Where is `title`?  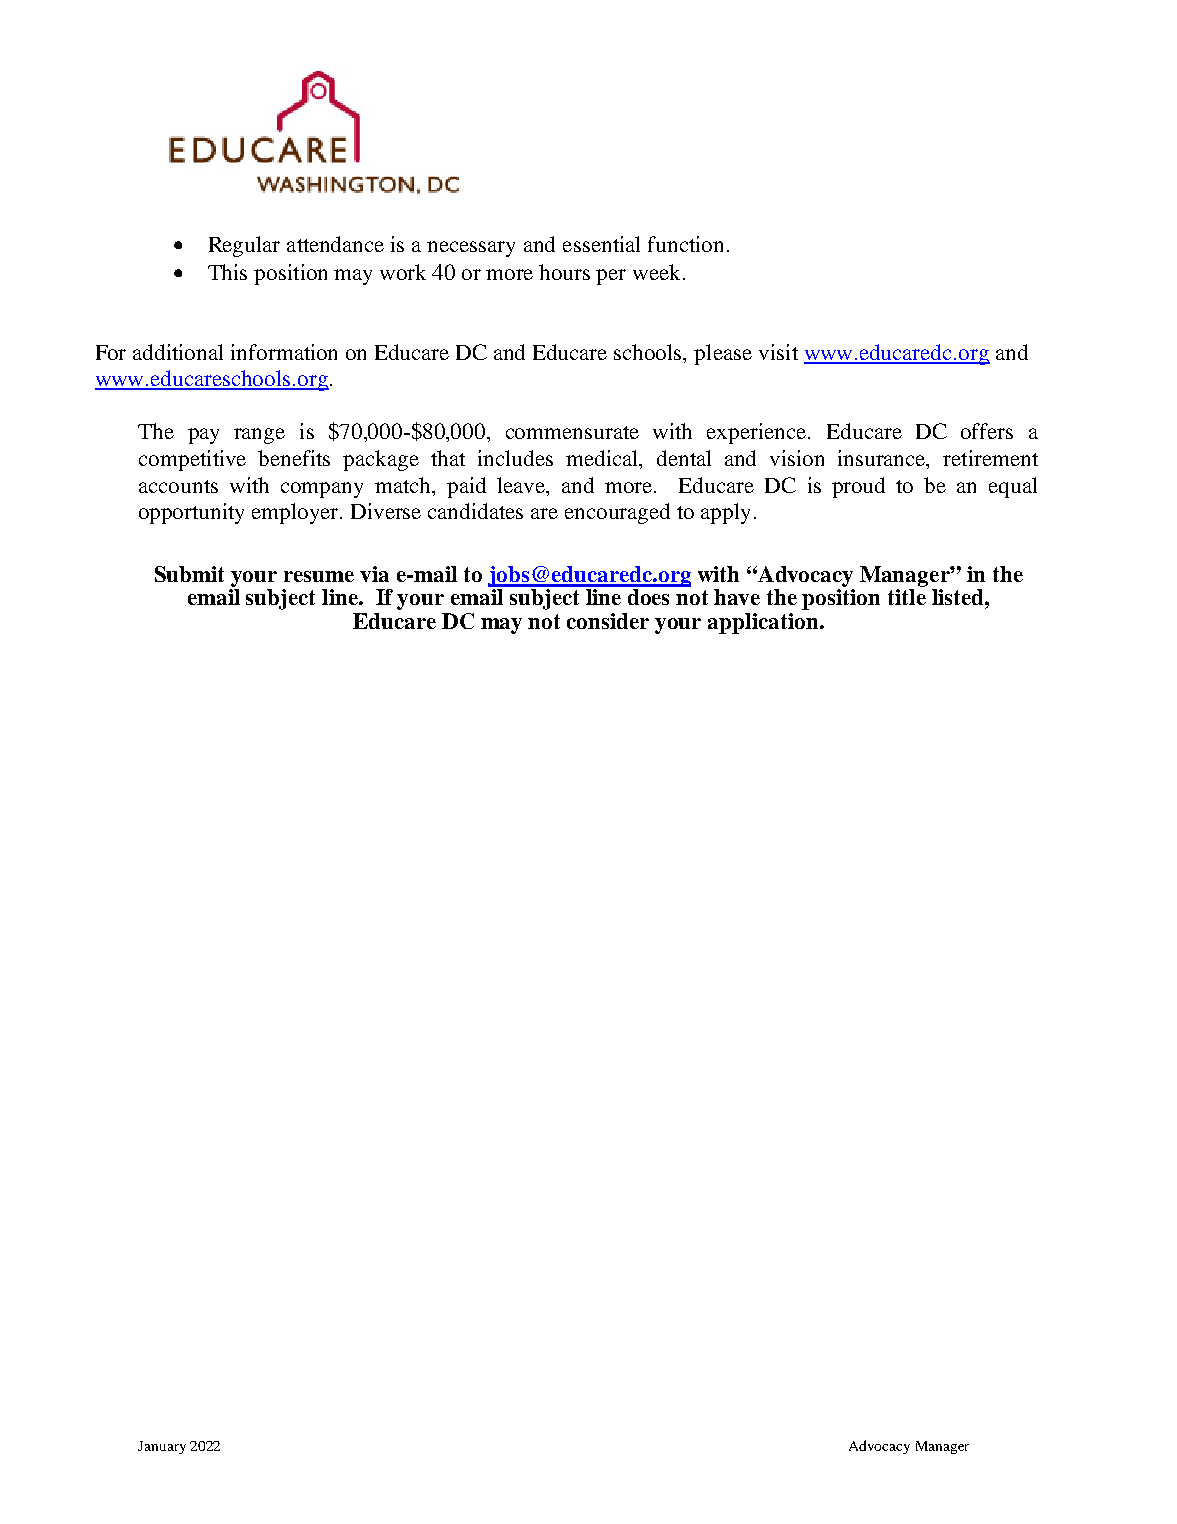 title is located at coordinates (907, 597).
